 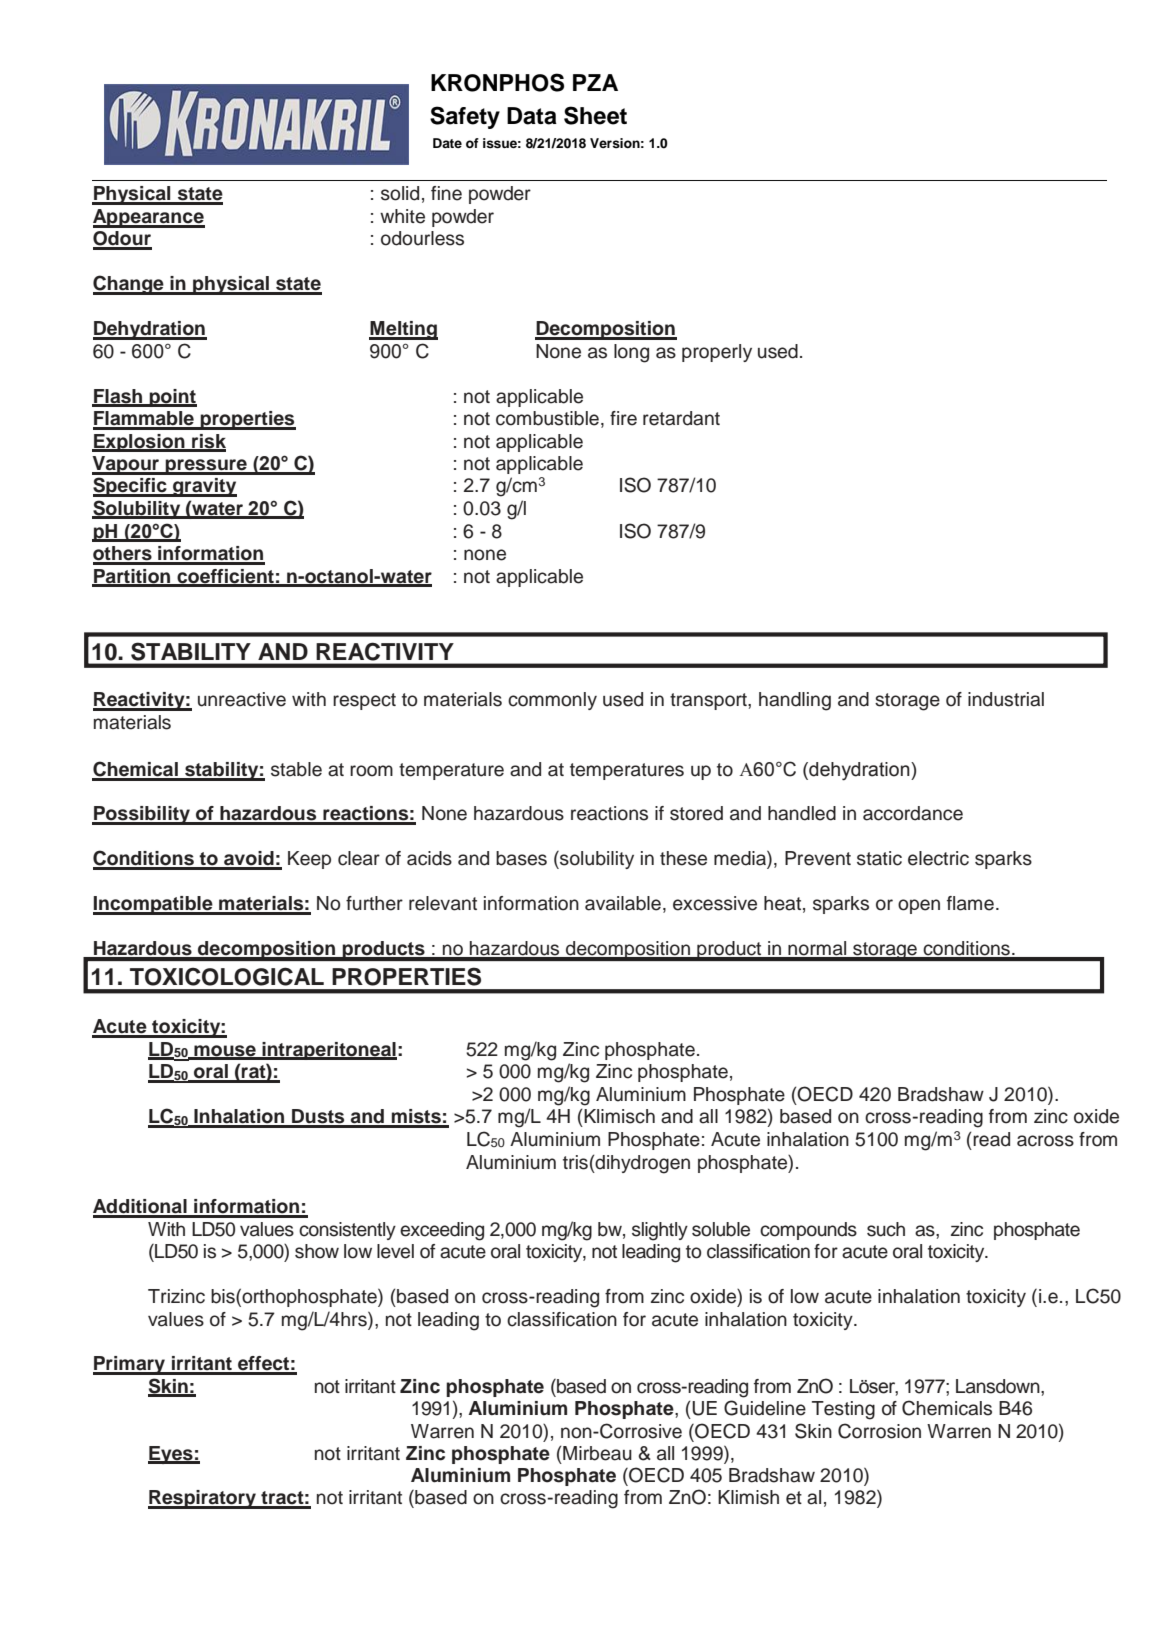 I want to click on properly, so click(x=717, y=353).
